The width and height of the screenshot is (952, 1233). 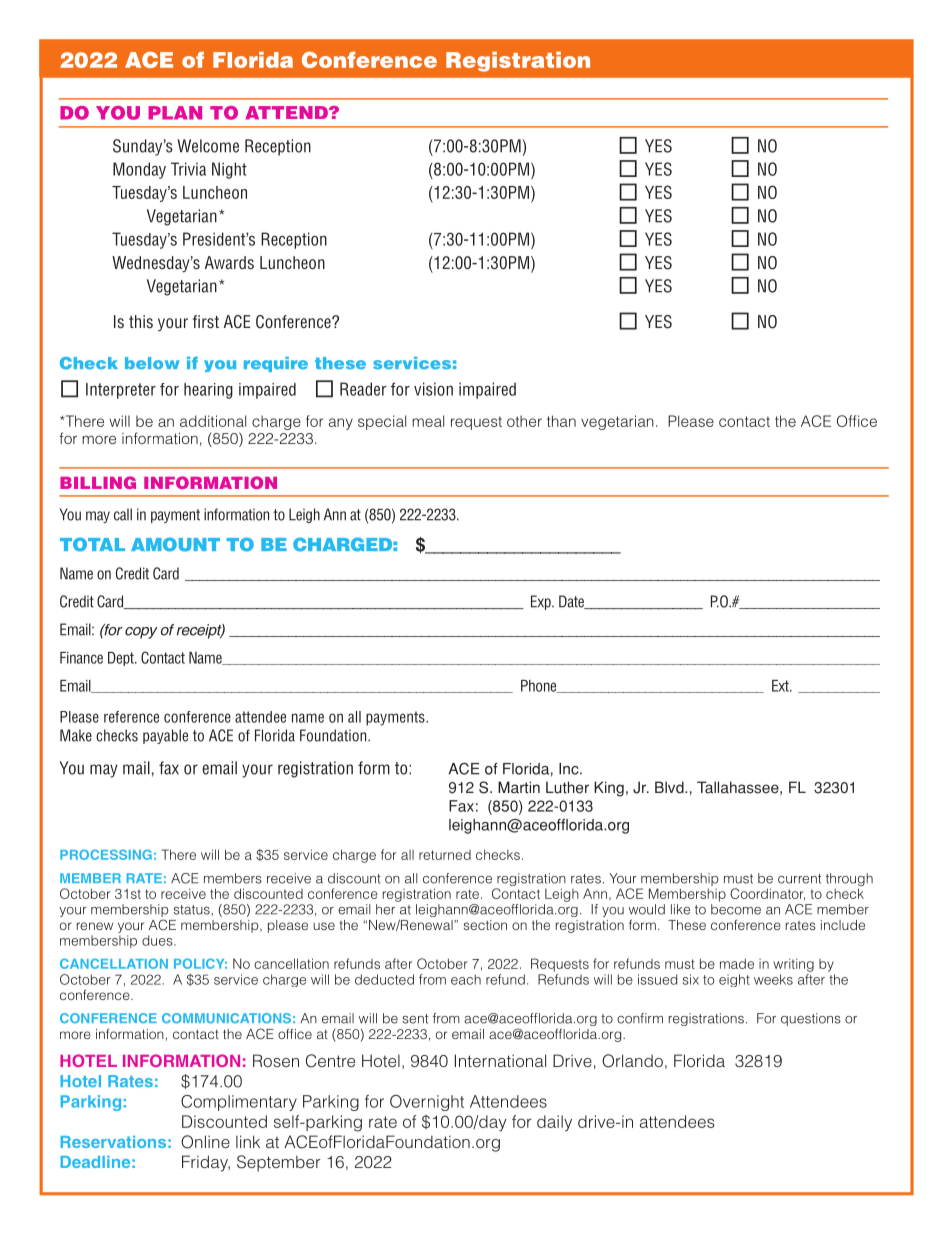 I want to click on Trivia, so click(x=188, y=169).
